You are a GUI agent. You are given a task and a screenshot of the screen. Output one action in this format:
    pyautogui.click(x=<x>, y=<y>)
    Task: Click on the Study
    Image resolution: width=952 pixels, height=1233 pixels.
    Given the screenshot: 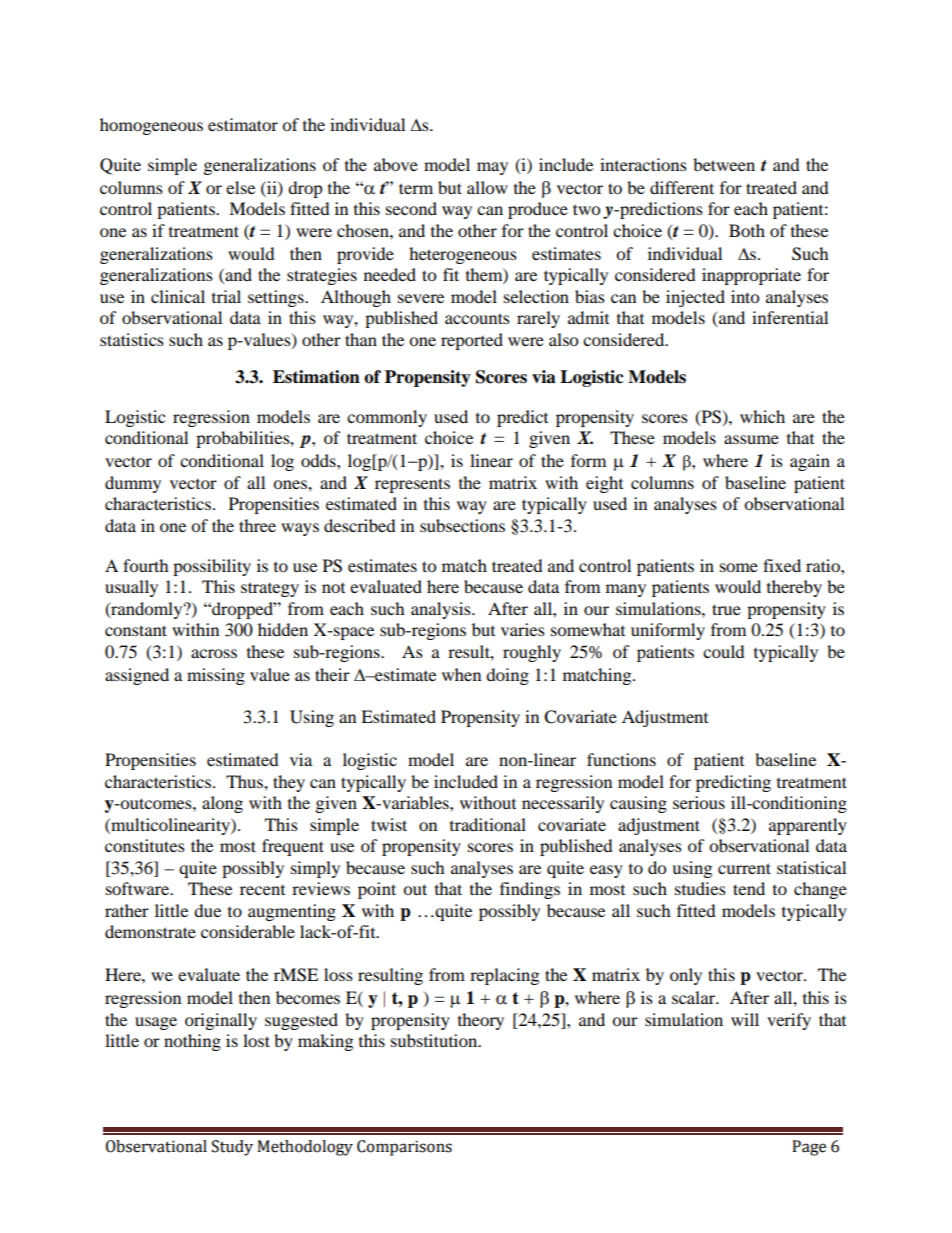 What is the action you would take?
    pyautogui.click(x=232, y=1148)
